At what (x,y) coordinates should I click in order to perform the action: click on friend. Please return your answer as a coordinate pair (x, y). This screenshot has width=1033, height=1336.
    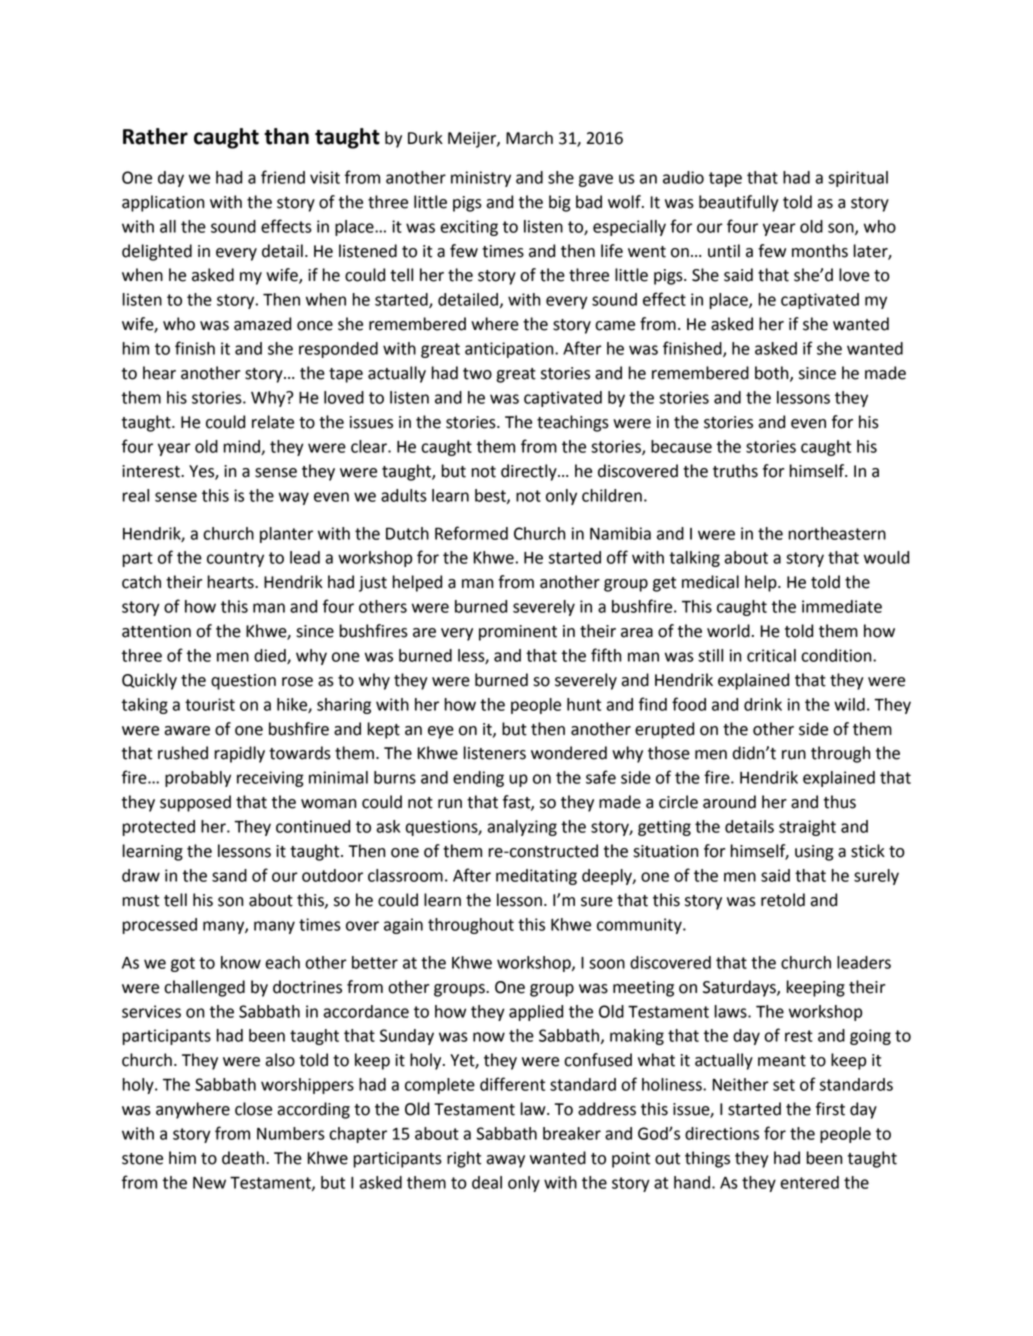
    Looking at the image, I should click on (283, 177).
